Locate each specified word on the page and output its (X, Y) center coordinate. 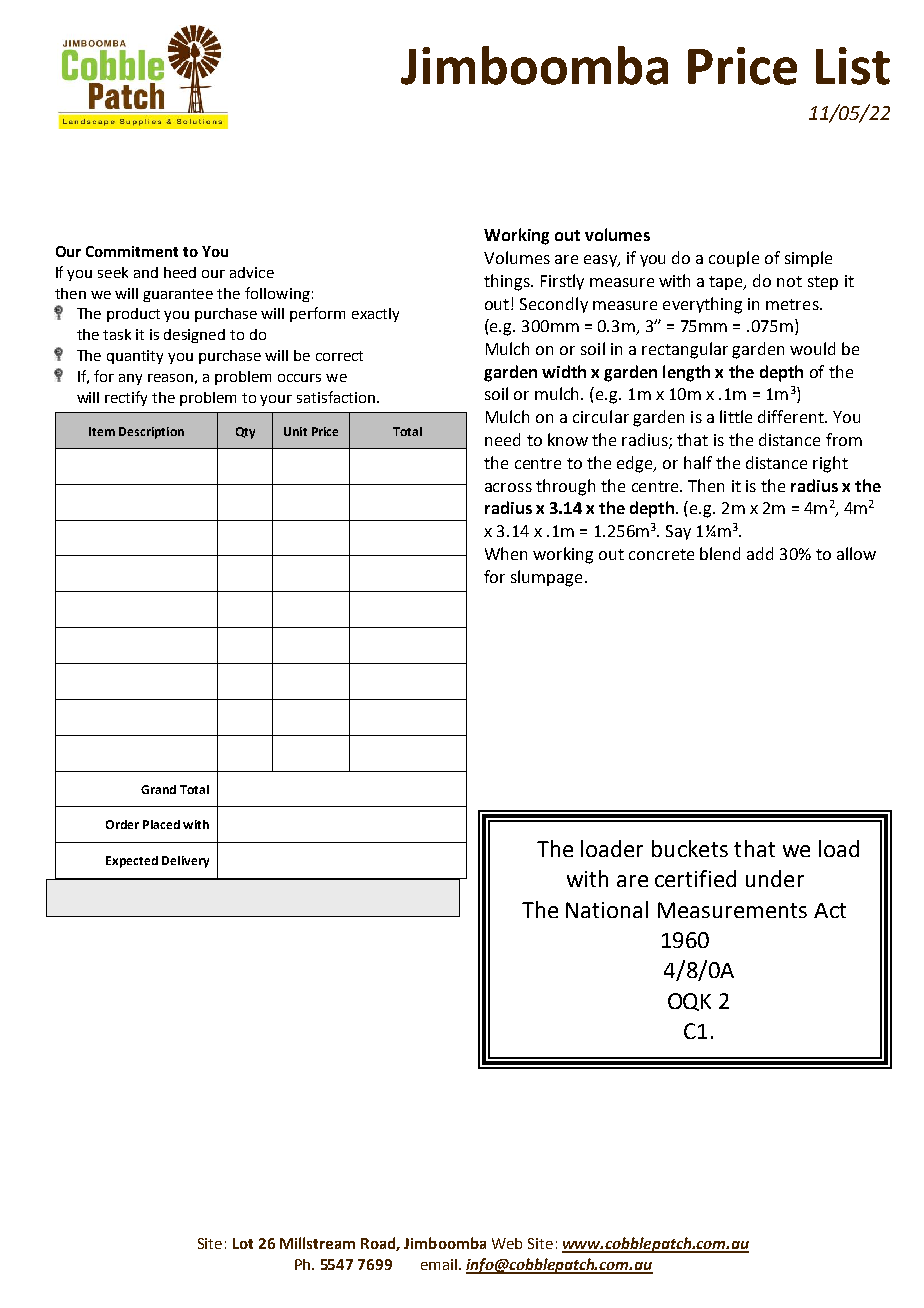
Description (151, 433)
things (508, 282)
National (607, 909)
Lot (243, 1243)
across (508, 487)
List (853, 66)
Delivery (185, 862)
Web (507, 1243)
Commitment (132, 251)
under (775, 878)
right (830, 464)
